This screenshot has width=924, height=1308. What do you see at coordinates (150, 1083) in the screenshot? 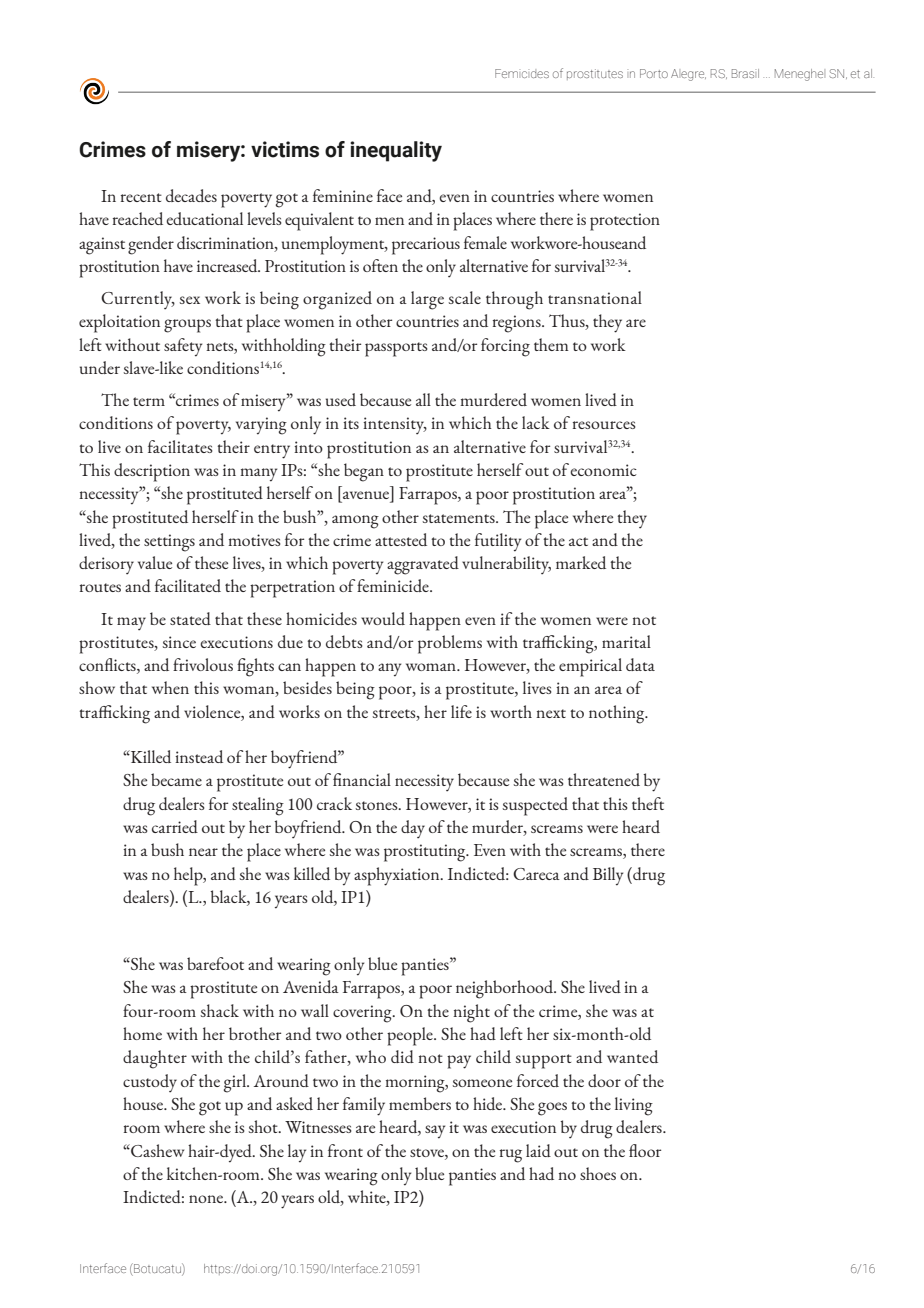
I see `custody` at bounding box center [150, 1083].
